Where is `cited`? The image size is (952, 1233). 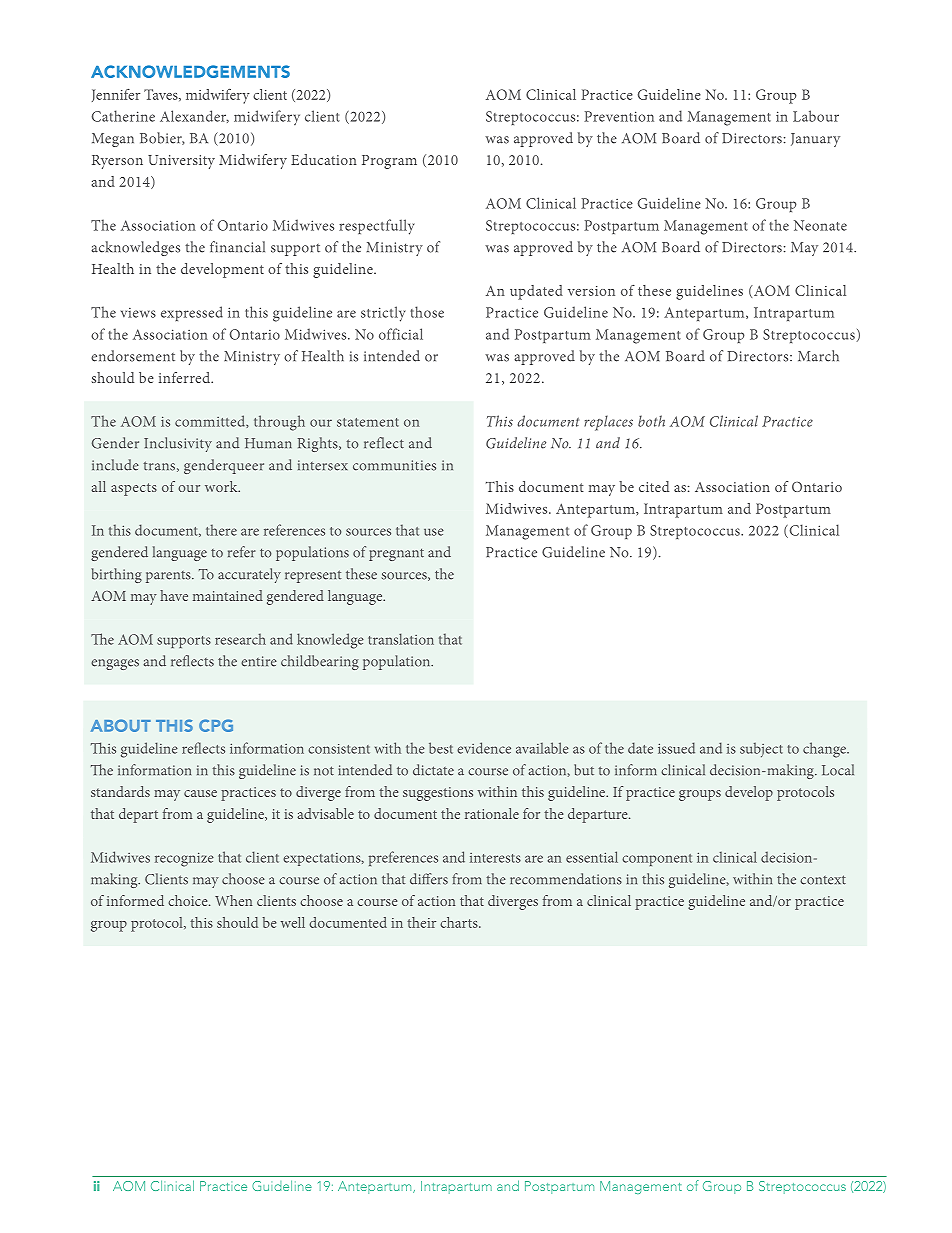
cited is located at coordinates (654, 486).
